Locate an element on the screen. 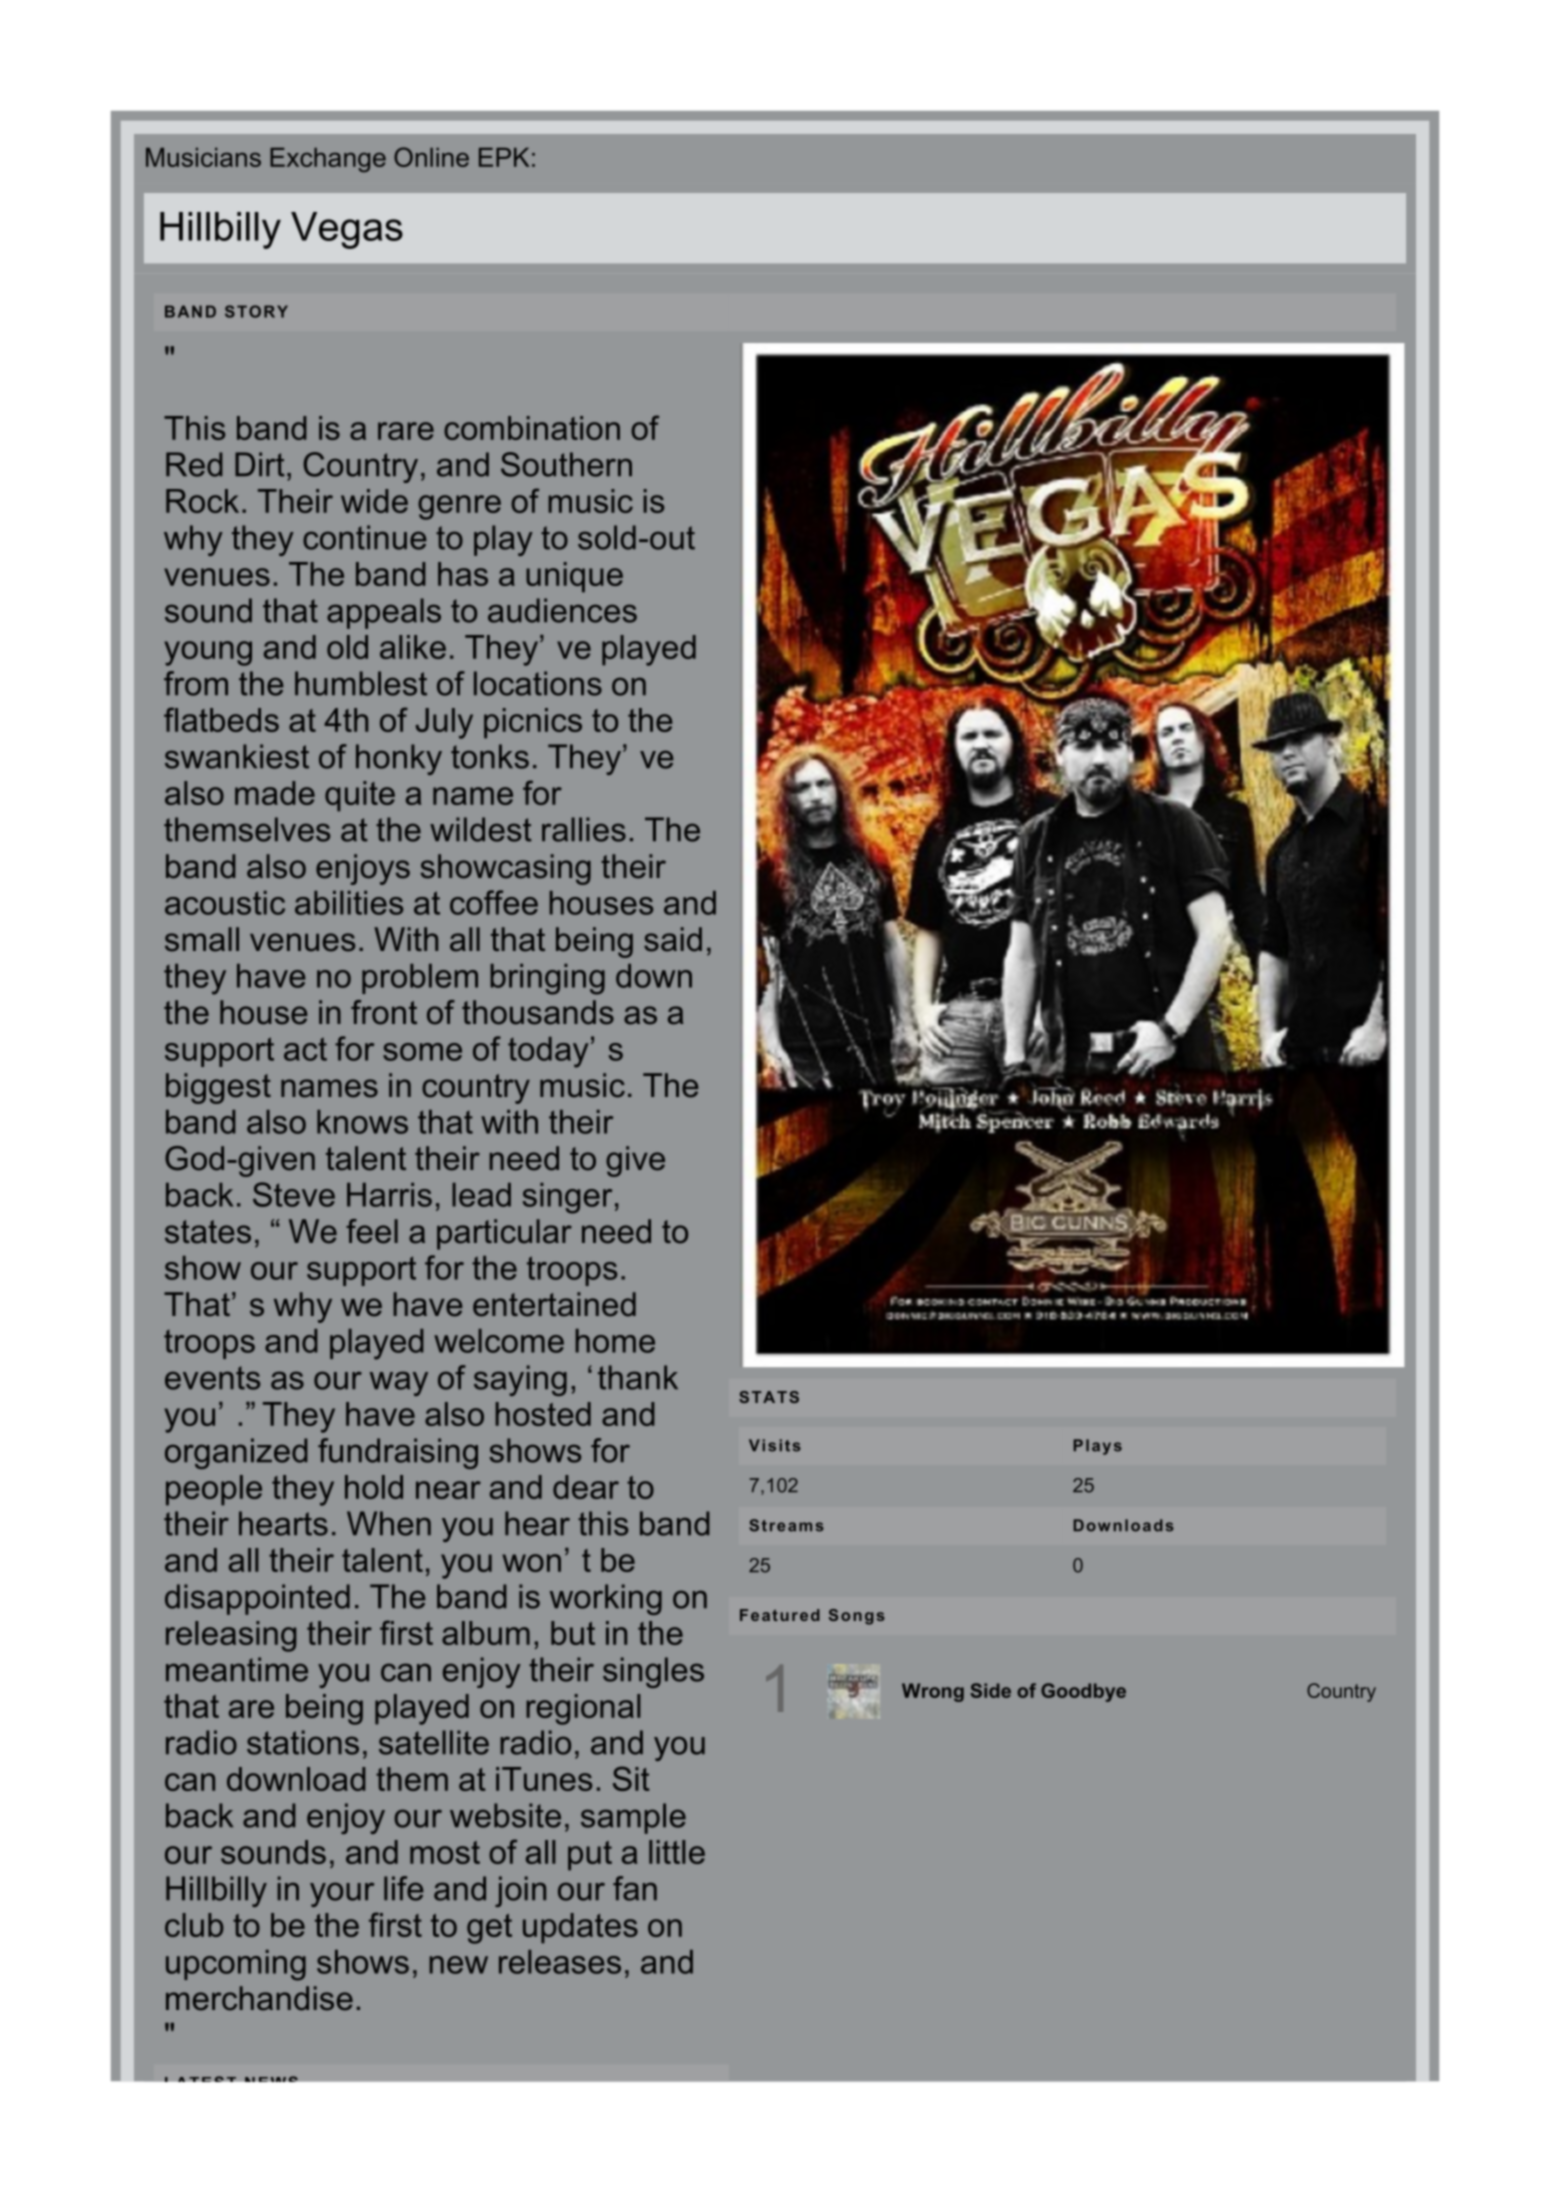 The image size is (1550, 2192). Online is located at coordinates (431, 157).
